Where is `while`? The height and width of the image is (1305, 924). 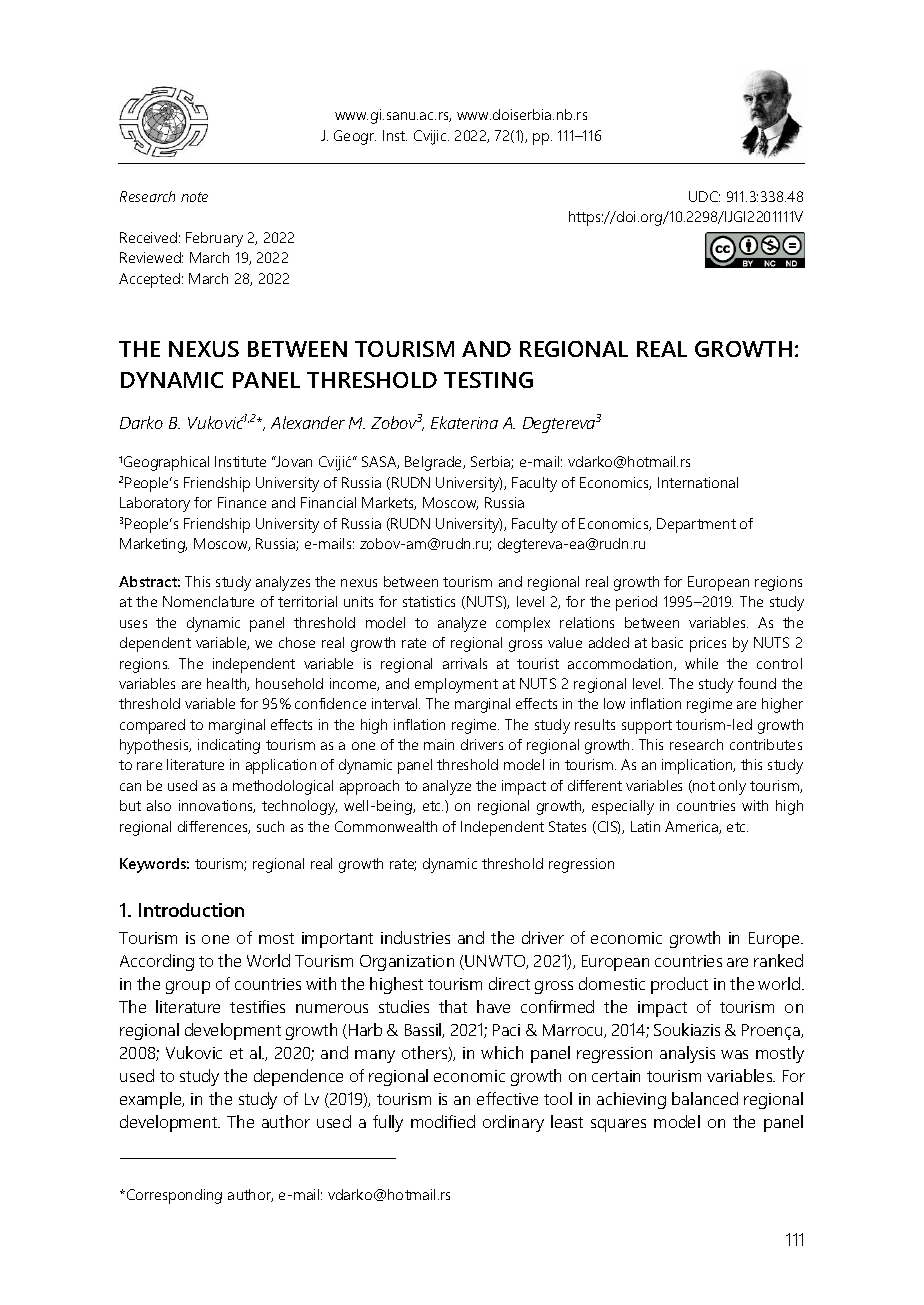 while is located at coordinates (701, 663).
